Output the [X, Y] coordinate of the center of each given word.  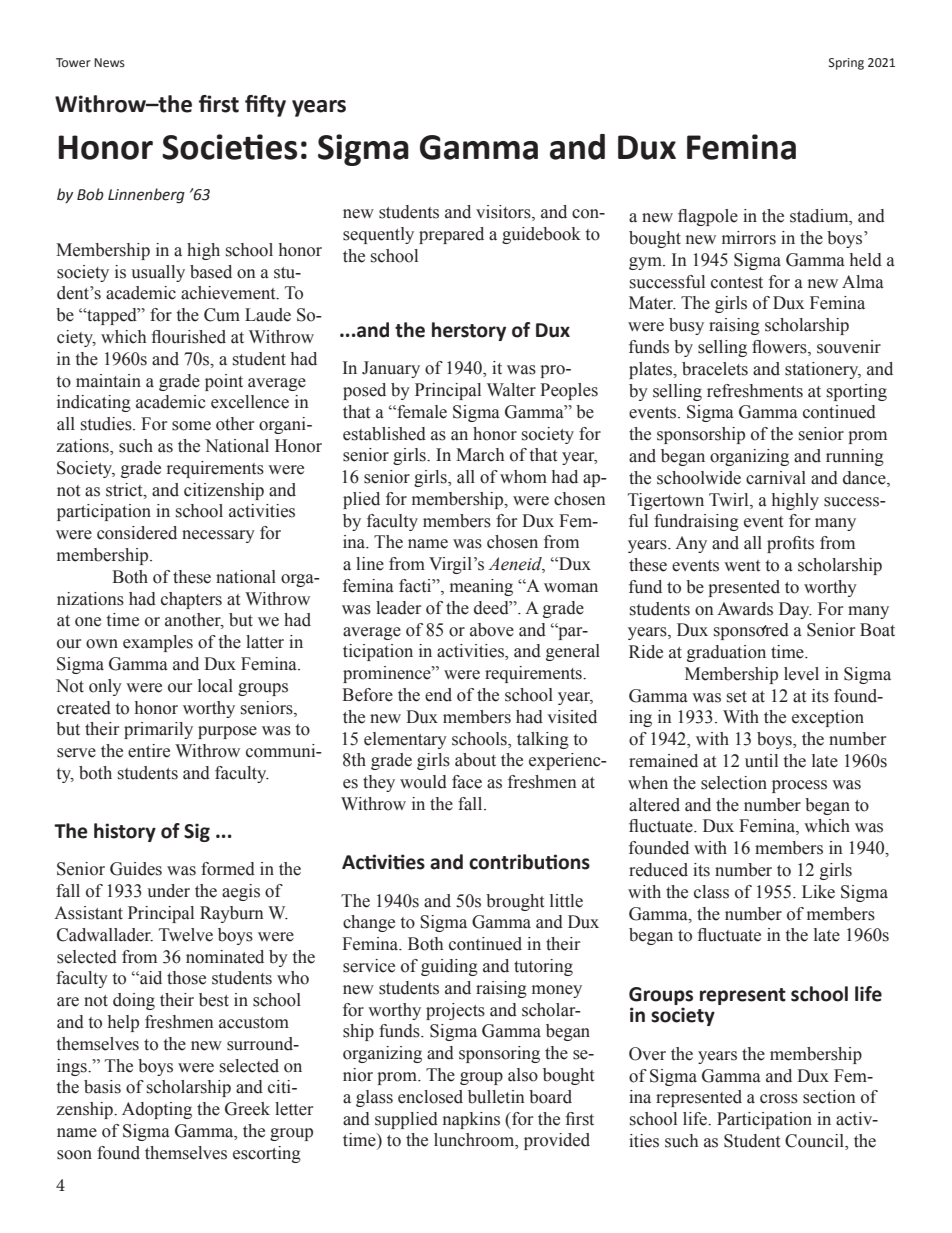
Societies [229, 147]
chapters [191, 600]
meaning [481, 587]
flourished [188, 337]
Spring [846, 64]
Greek [247, 1109]
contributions [529, 862]
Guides [136, 869]
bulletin [496, 1097]
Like [818, 892]
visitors [504, 213]
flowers [780, 348]
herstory [469, 331]
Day [795, 610]
